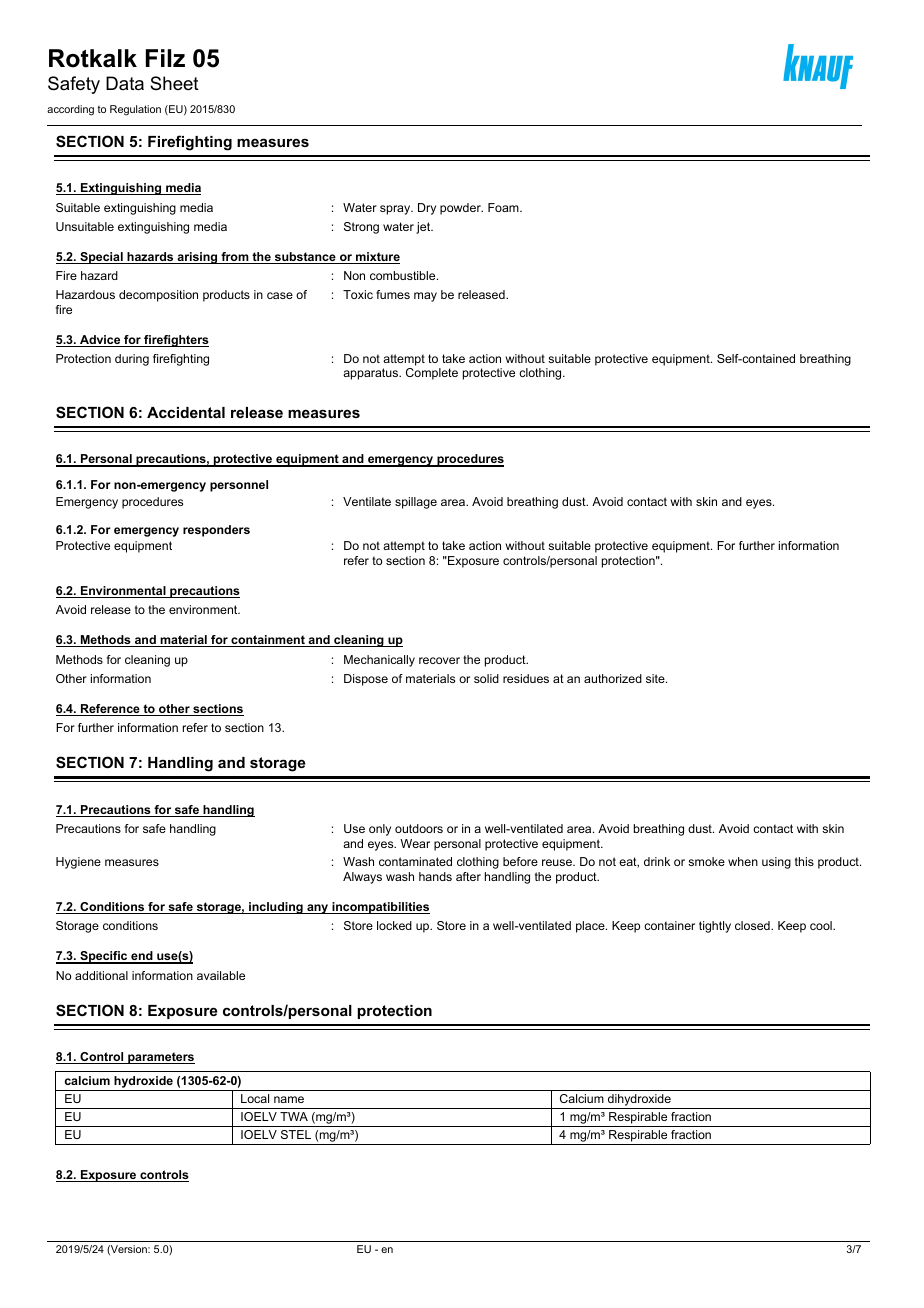  I want to click on Regulation, so click(135, 110).
